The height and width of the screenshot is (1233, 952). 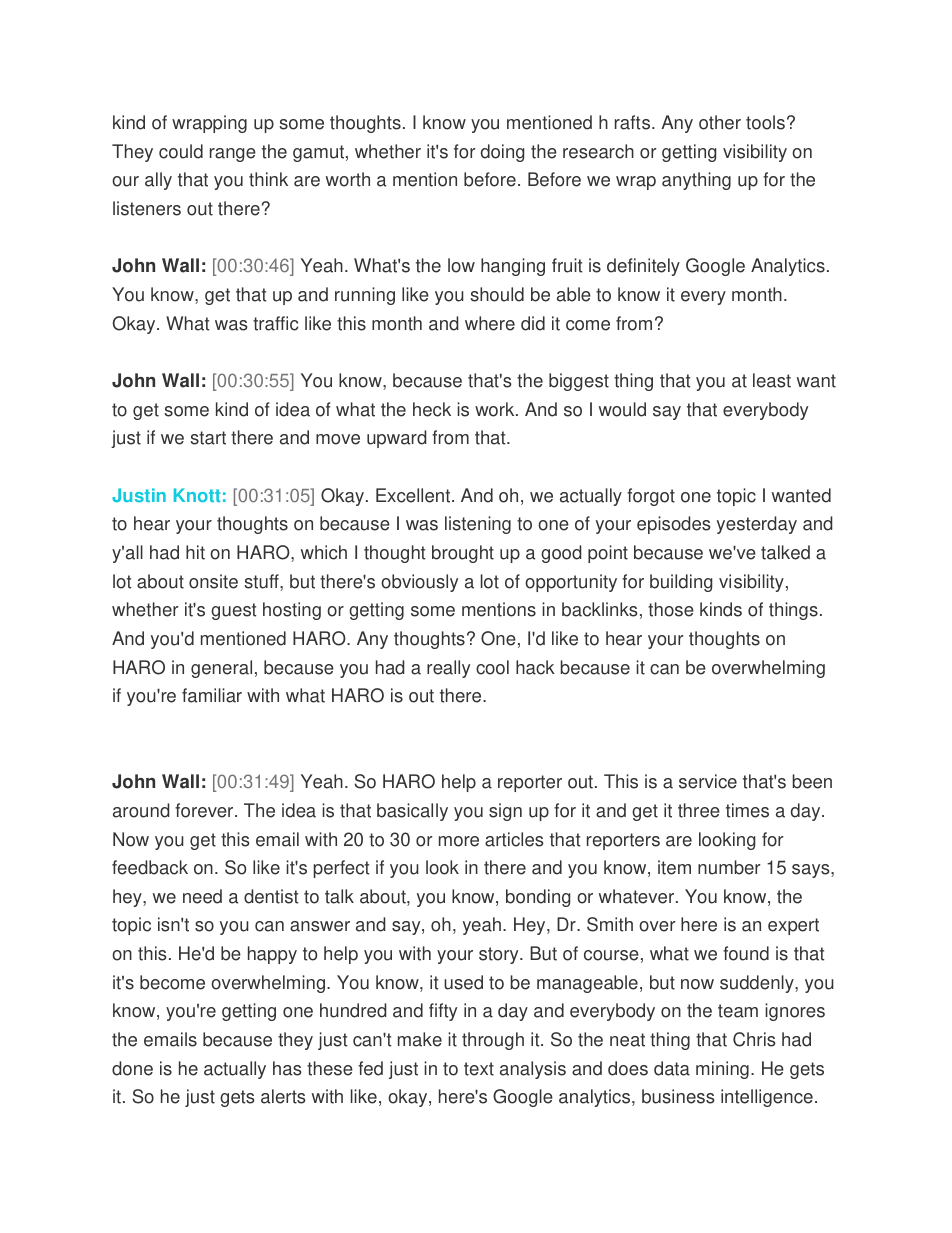 I want to click on those, so click(x=671, y=609).
